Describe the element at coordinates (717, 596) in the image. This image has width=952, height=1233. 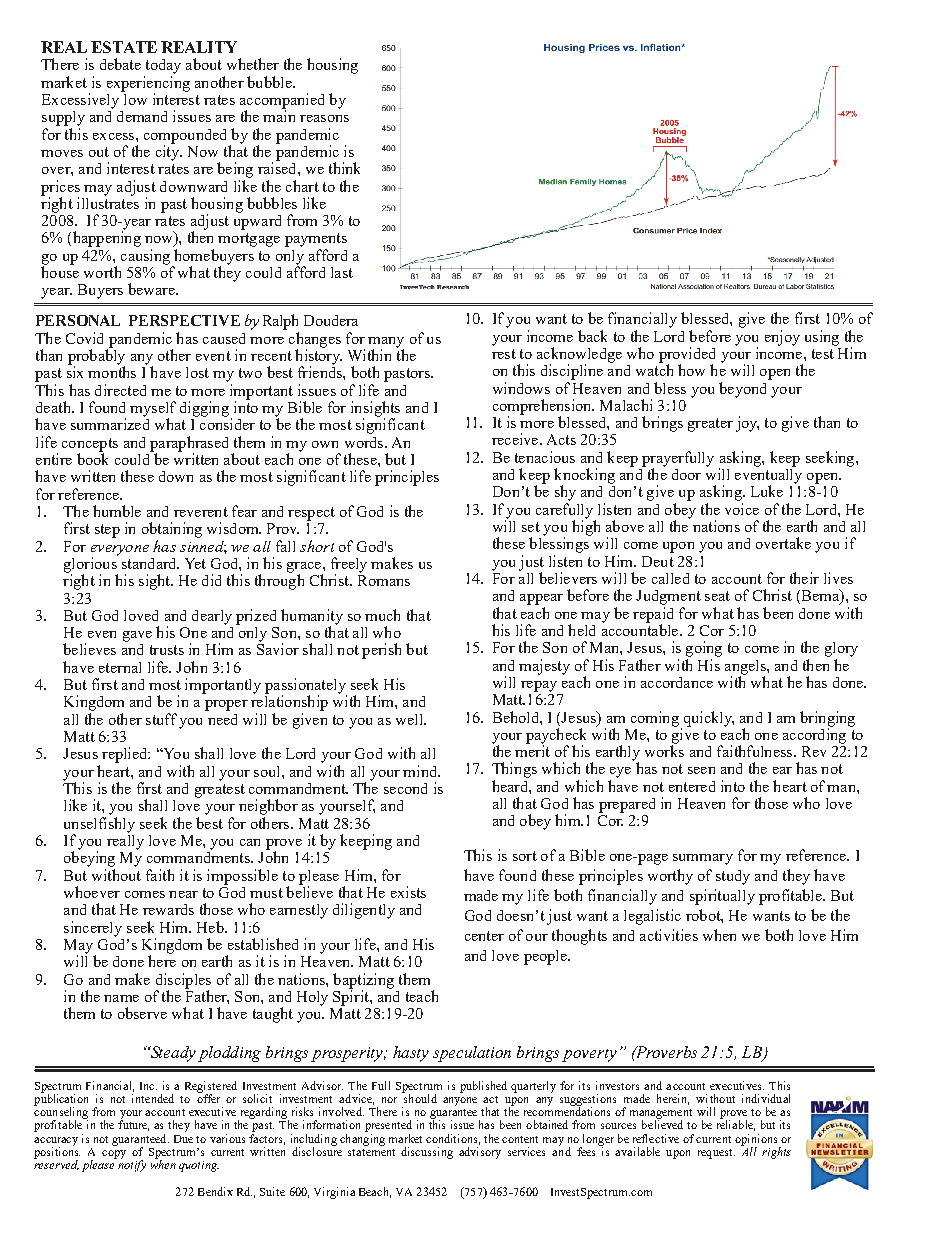
I see `seat` at that location.
